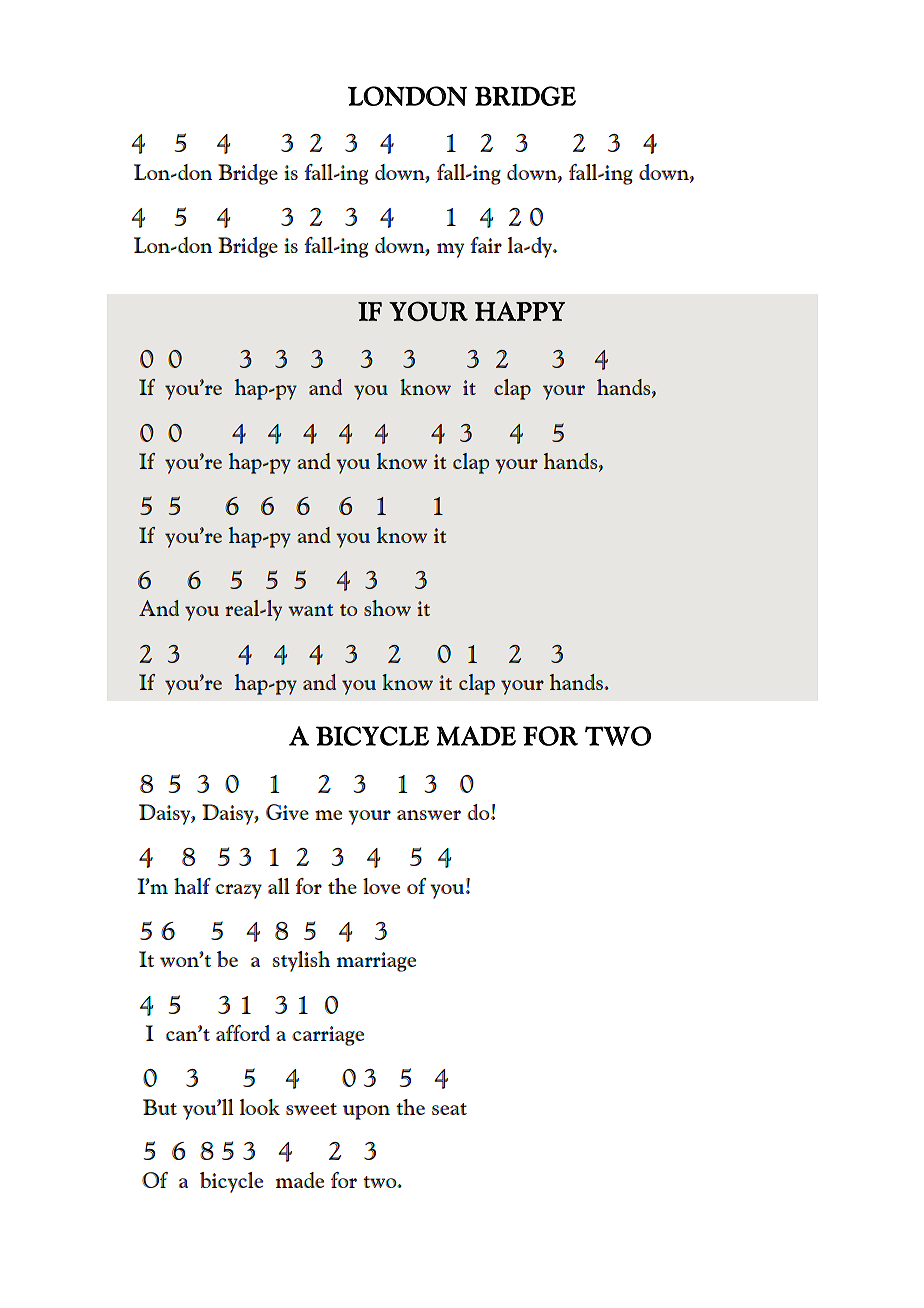  I want to click on answer, so click(429, 815).
